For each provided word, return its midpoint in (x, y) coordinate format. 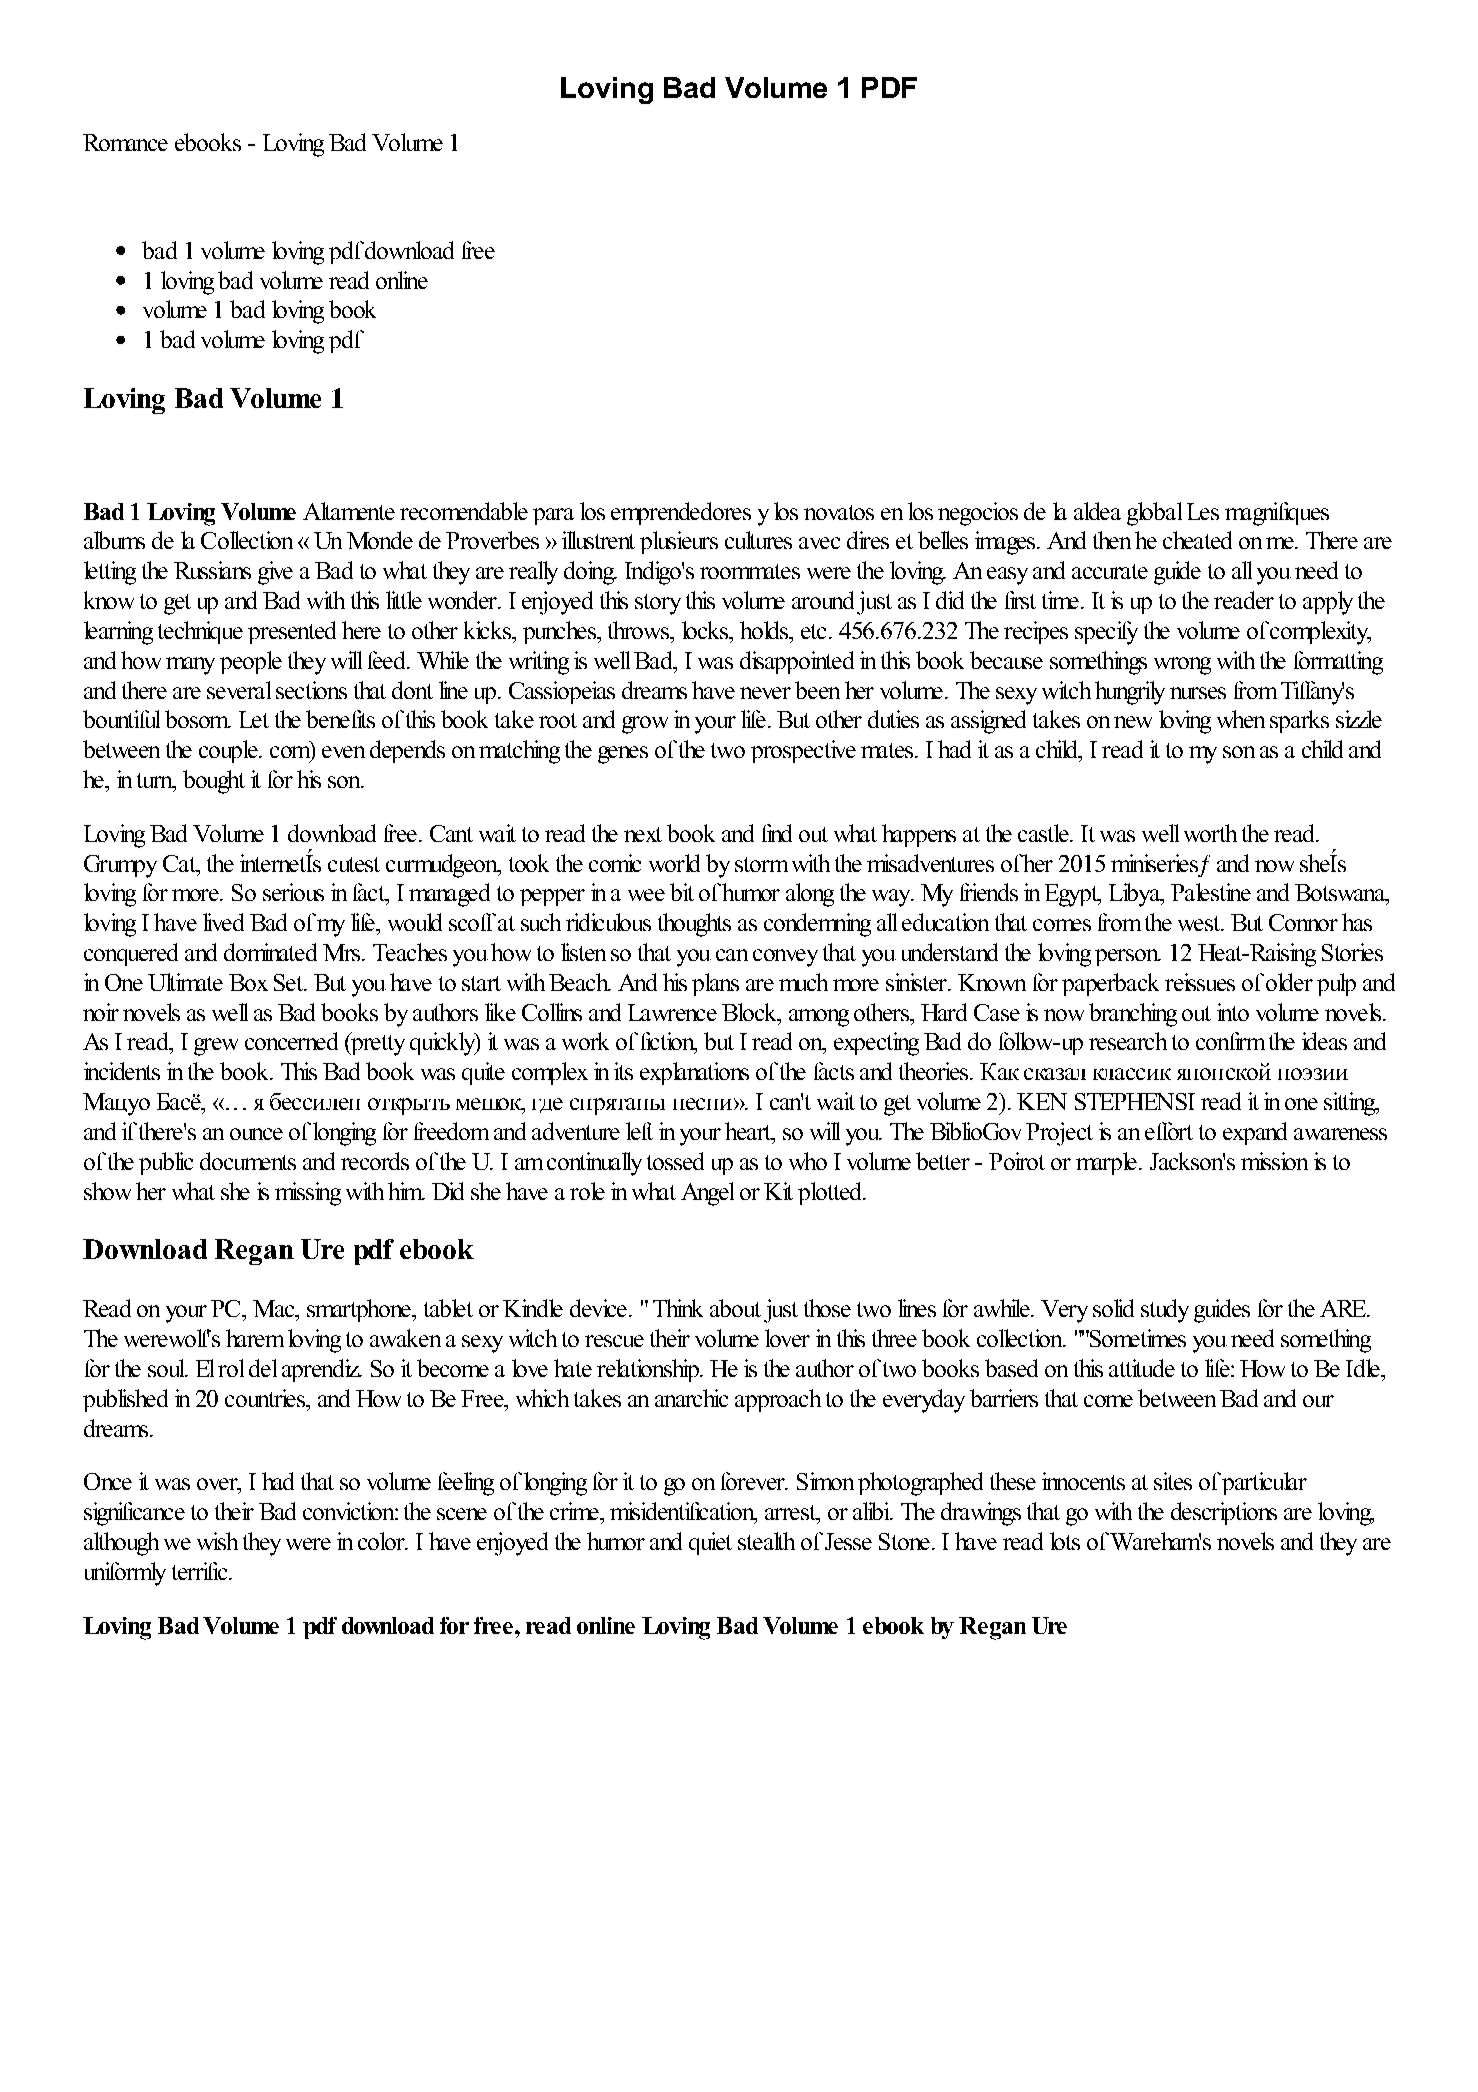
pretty (377, 1044)
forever (754, 1481)
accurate (1110, 571)
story (658, 604)
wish (217, 1541)
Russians (212, 570)
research (1128, 1041)
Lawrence (672, 1012)
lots (1065, 1541)
